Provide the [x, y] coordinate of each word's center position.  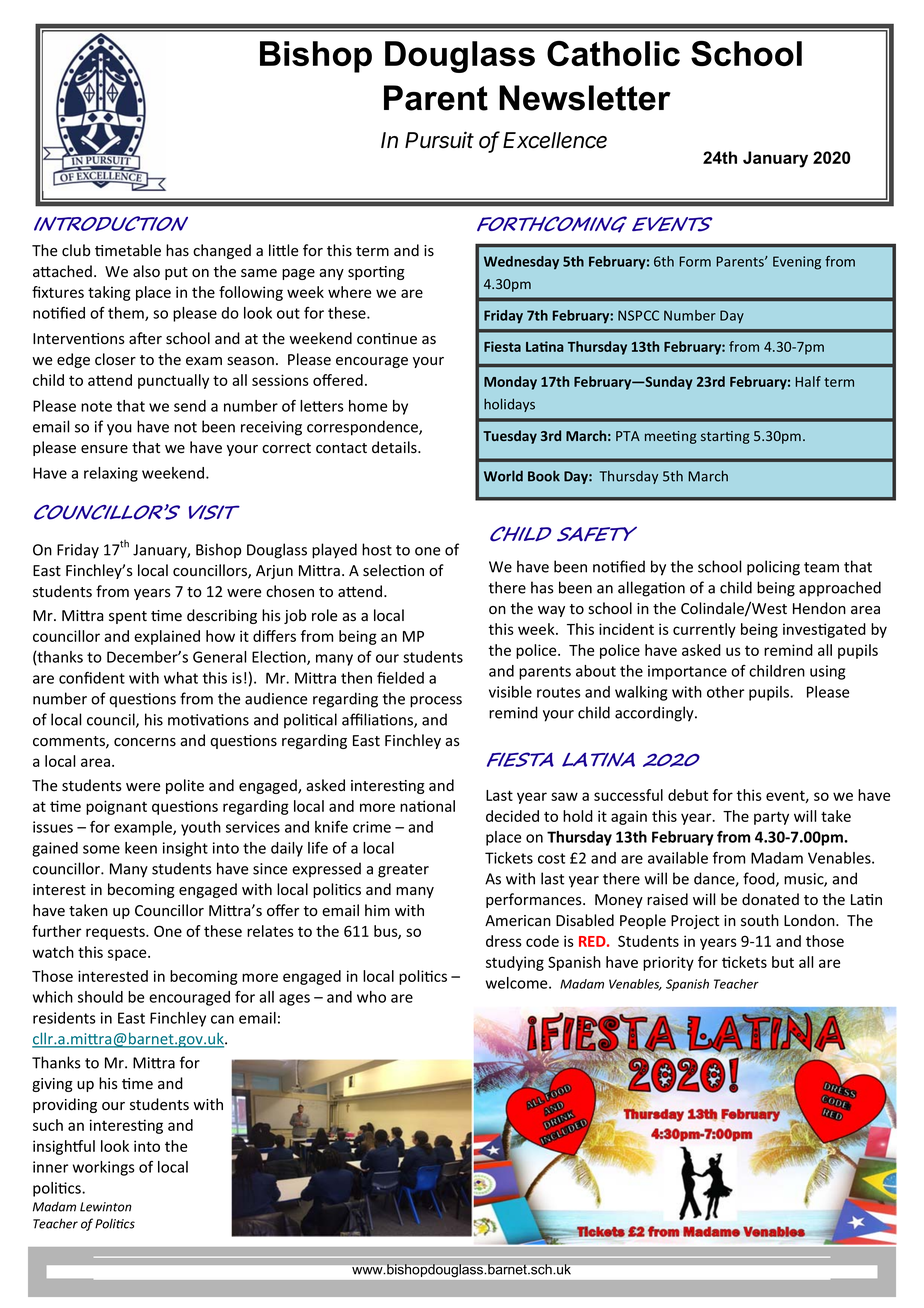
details [395, 447]
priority [668, 963]
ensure [104, 449]
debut [688, 795]
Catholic [613, 53]
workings [104, 1168]
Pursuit [439, 140]
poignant [116, 807]
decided [512, 816]
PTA [628, 436]
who [371, 997]
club [76, 250]
